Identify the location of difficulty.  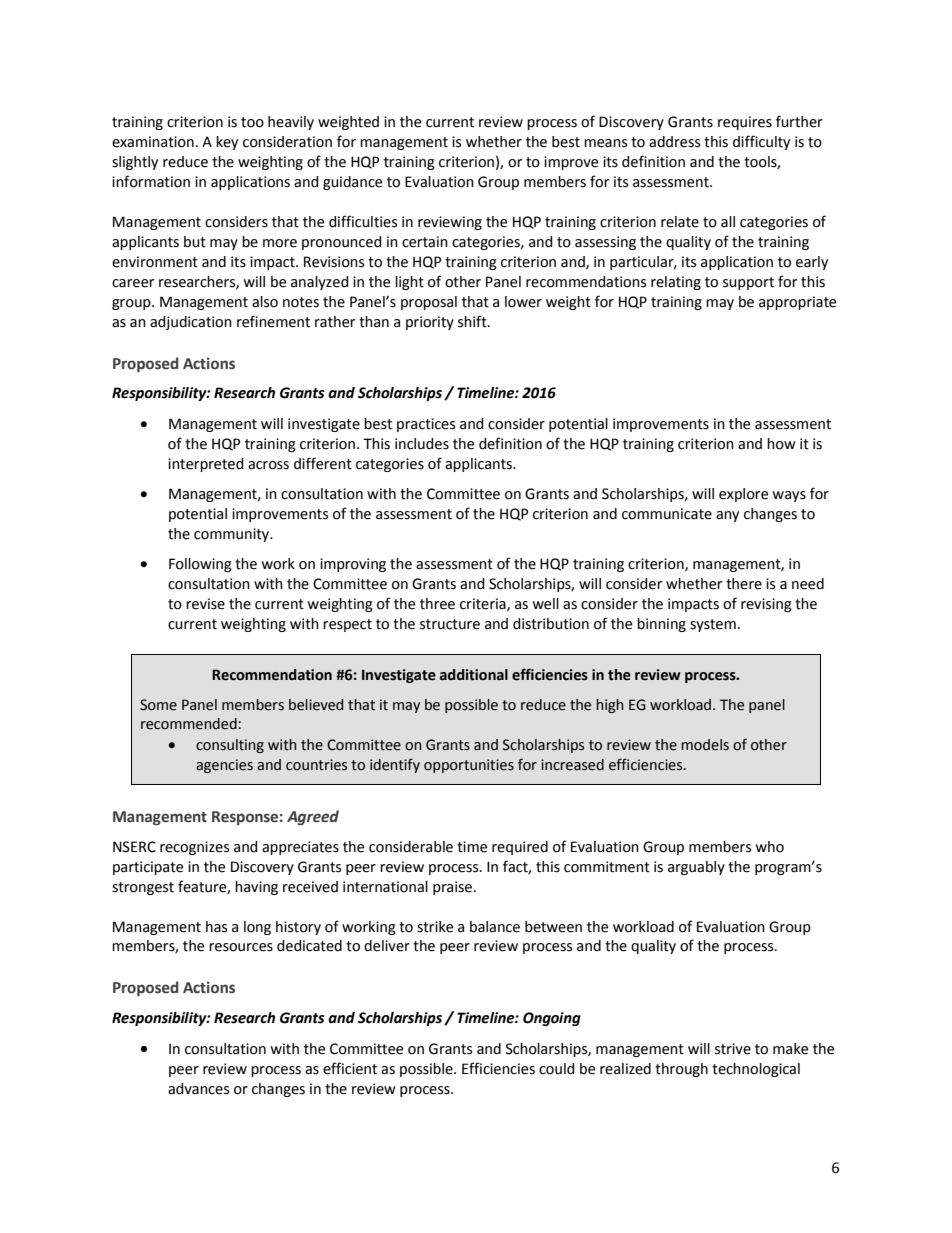
(761, 142).
